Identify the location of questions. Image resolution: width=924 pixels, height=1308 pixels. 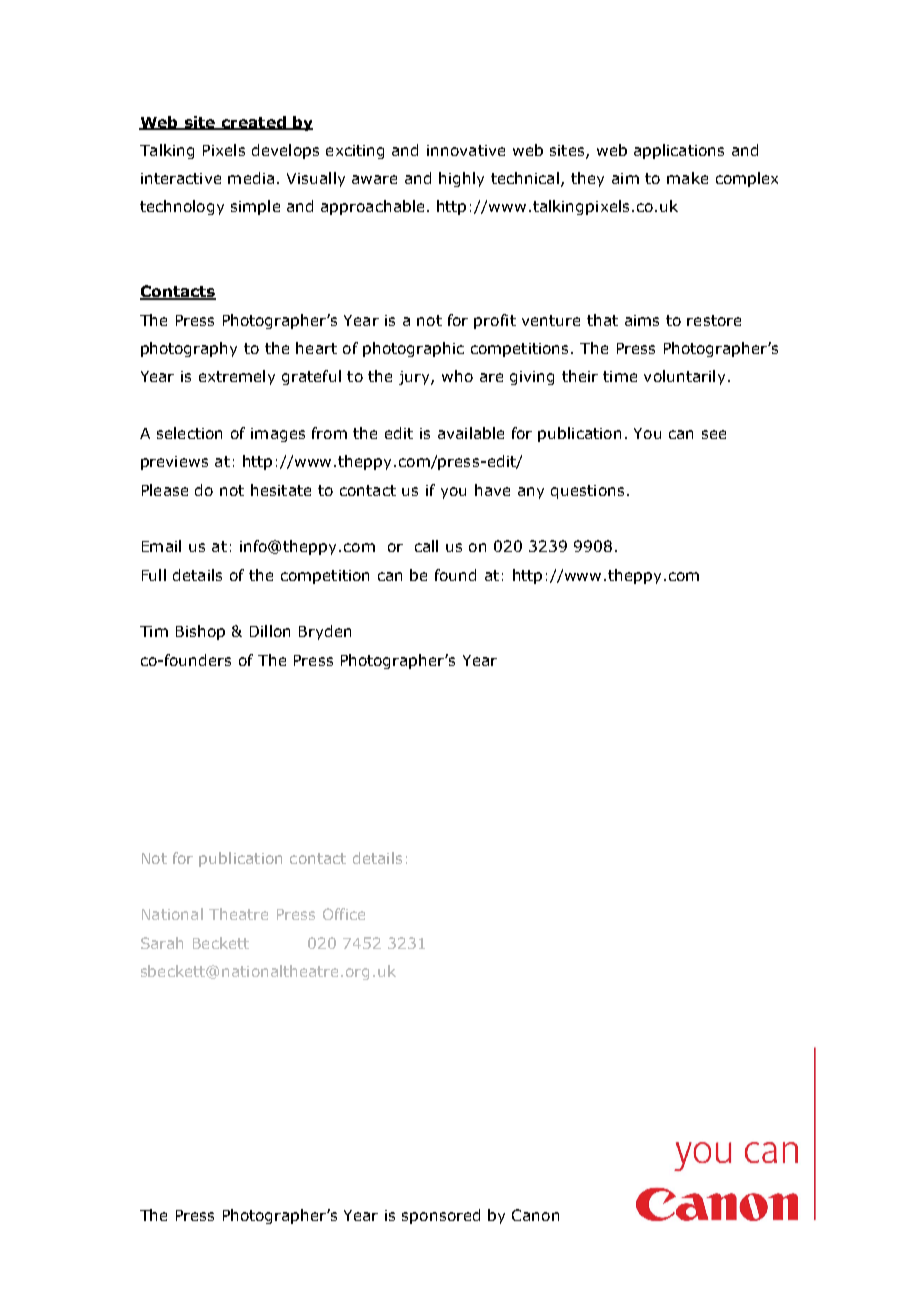
(587, 492).
